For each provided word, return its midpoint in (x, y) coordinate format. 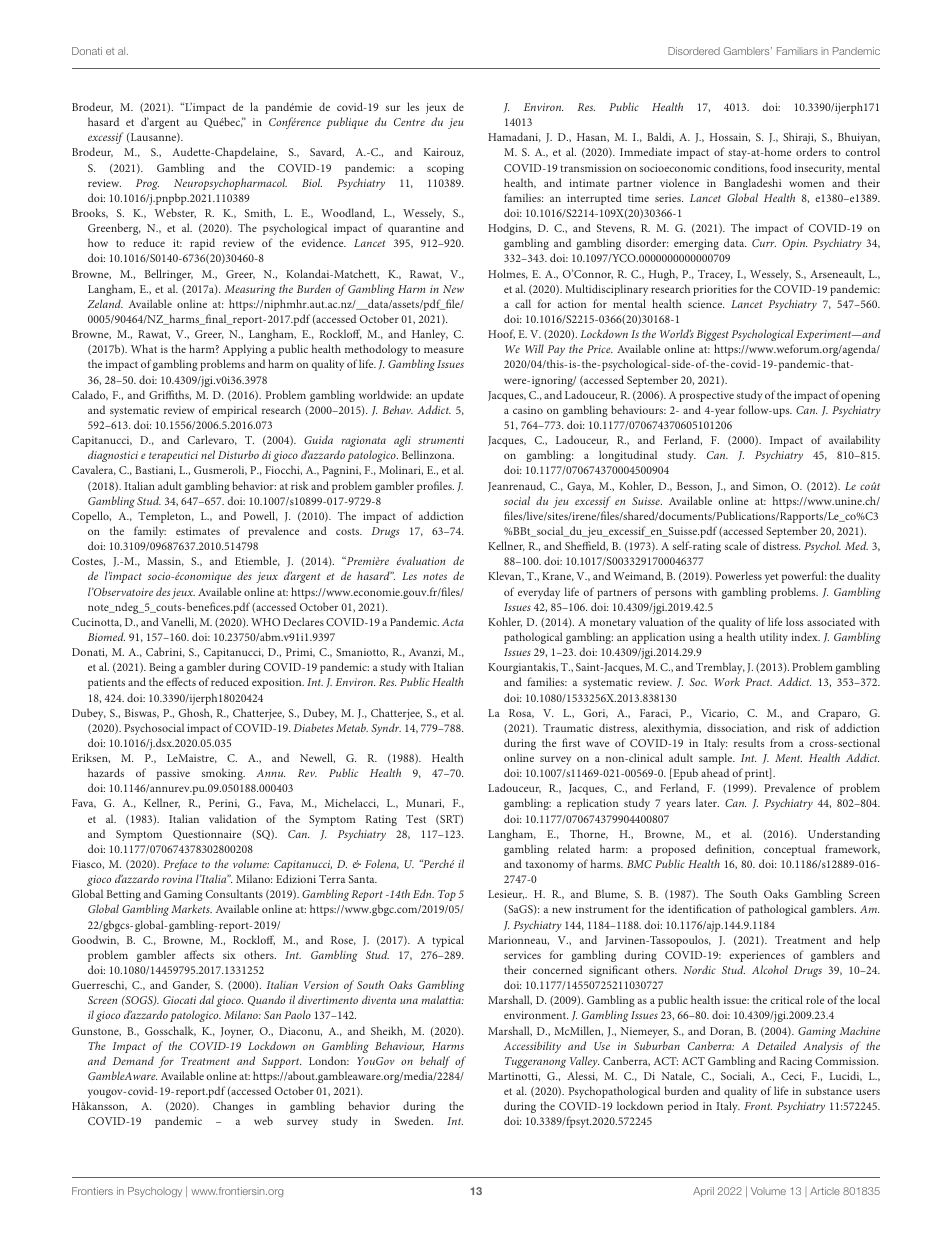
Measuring (250, 290)
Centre (409, 122)
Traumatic (568, 728)
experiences (757, 956)
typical (448, 941)
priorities (715, 290)
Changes (233, 1107)
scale (736, 545)
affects (199, 954)
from (781, 742)
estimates (198, 531)
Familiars (797, 51)
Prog (147, 184)
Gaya (580, 487)
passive (173, 774)
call (523, 303)
